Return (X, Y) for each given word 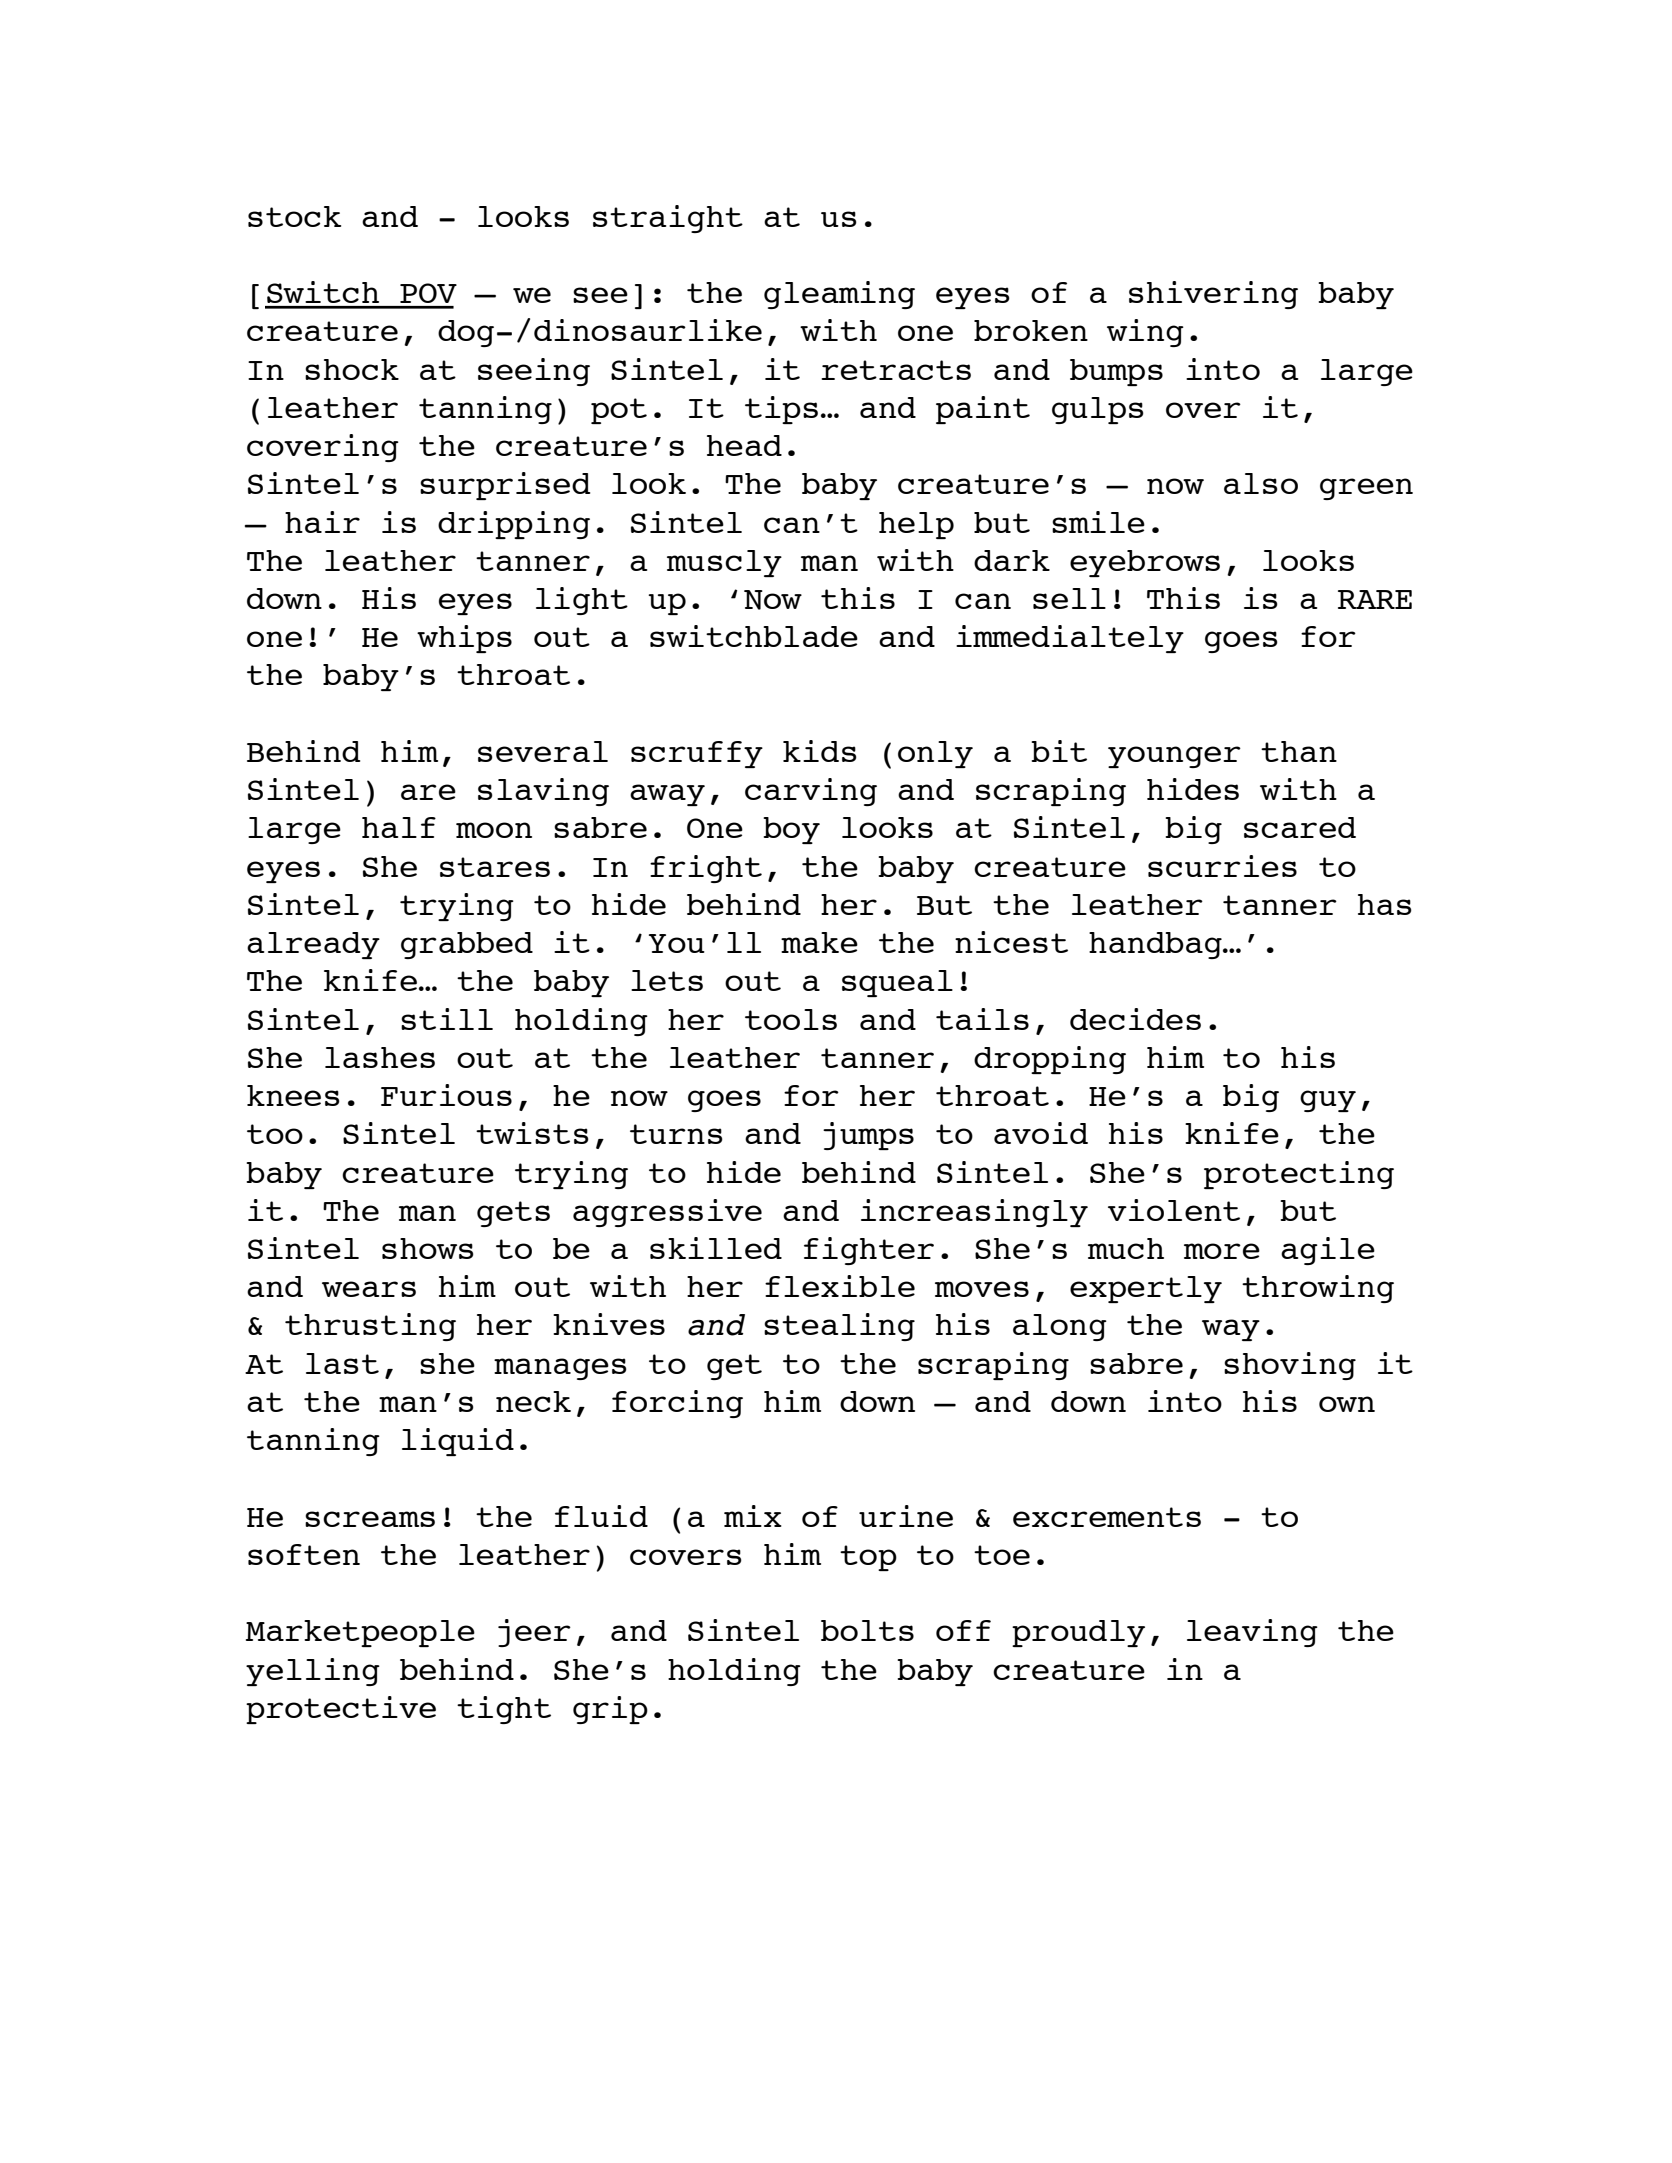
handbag (1156, 945)
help (916, 525)
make (819, 942)
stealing (839, 1327)
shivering (1213, 295)
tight (504, 1710)
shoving (1290, 1366)
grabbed (467, 945)
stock (294, 216)
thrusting (370, 1327)
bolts (867, 1630)
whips (464, 639)
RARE (1375, 599)
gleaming (839, 295)
